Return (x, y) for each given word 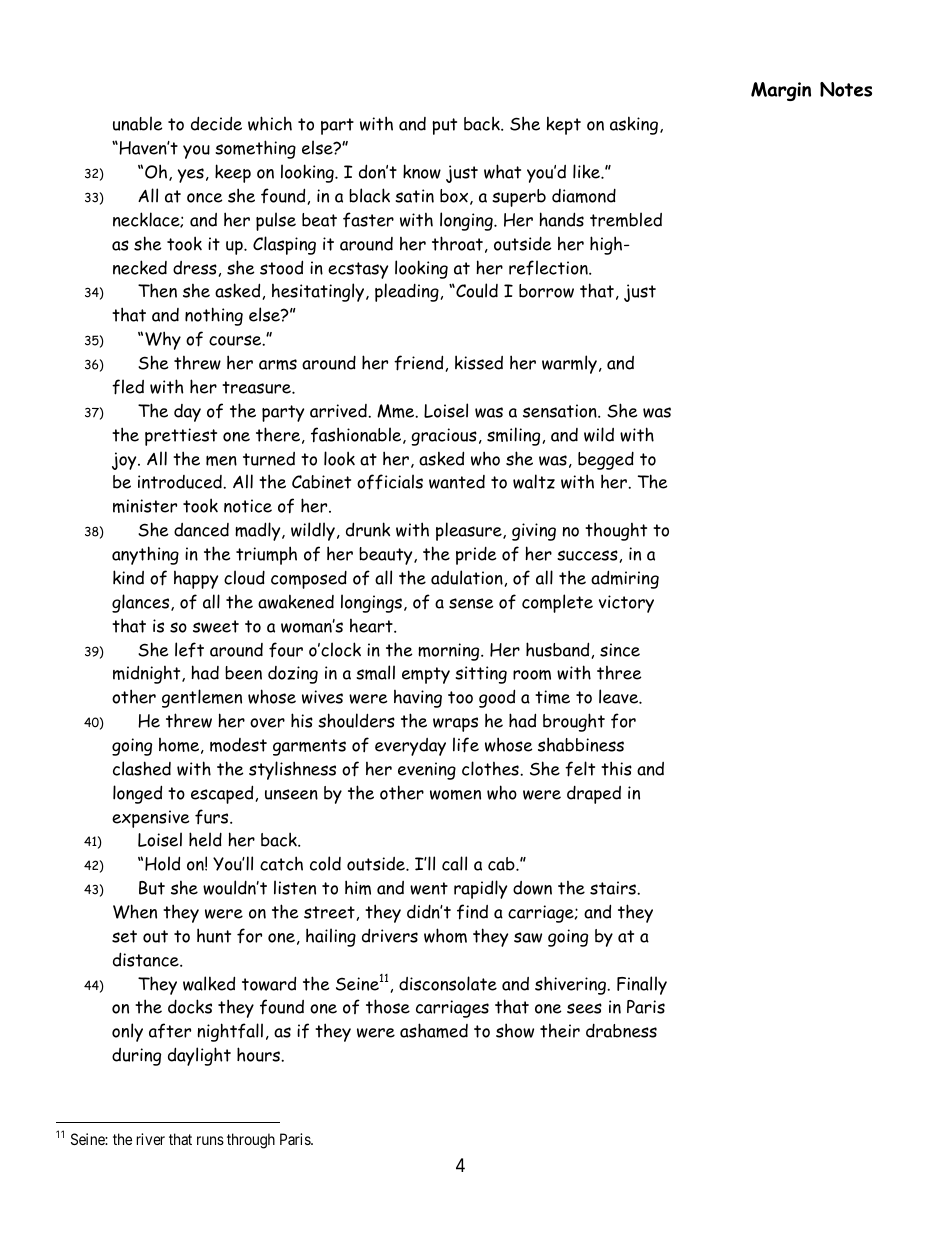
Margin (781, 91)
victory (626, 604)
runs (210, 1140)
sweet (216, 626)
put (444, 126)
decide (216, 123)
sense (471, 603)
